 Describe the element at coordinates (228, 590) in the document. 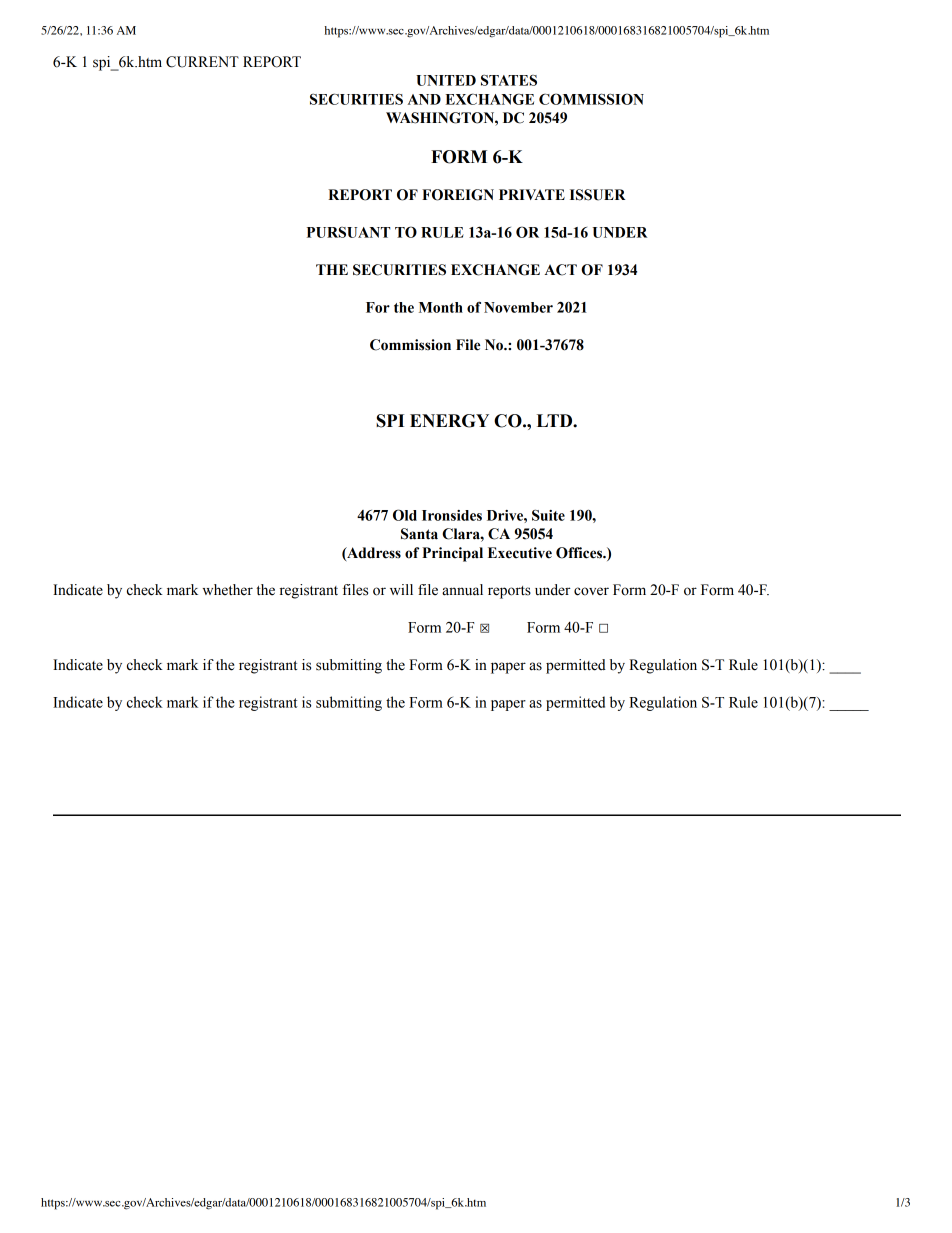

I see `whether` at that location.
